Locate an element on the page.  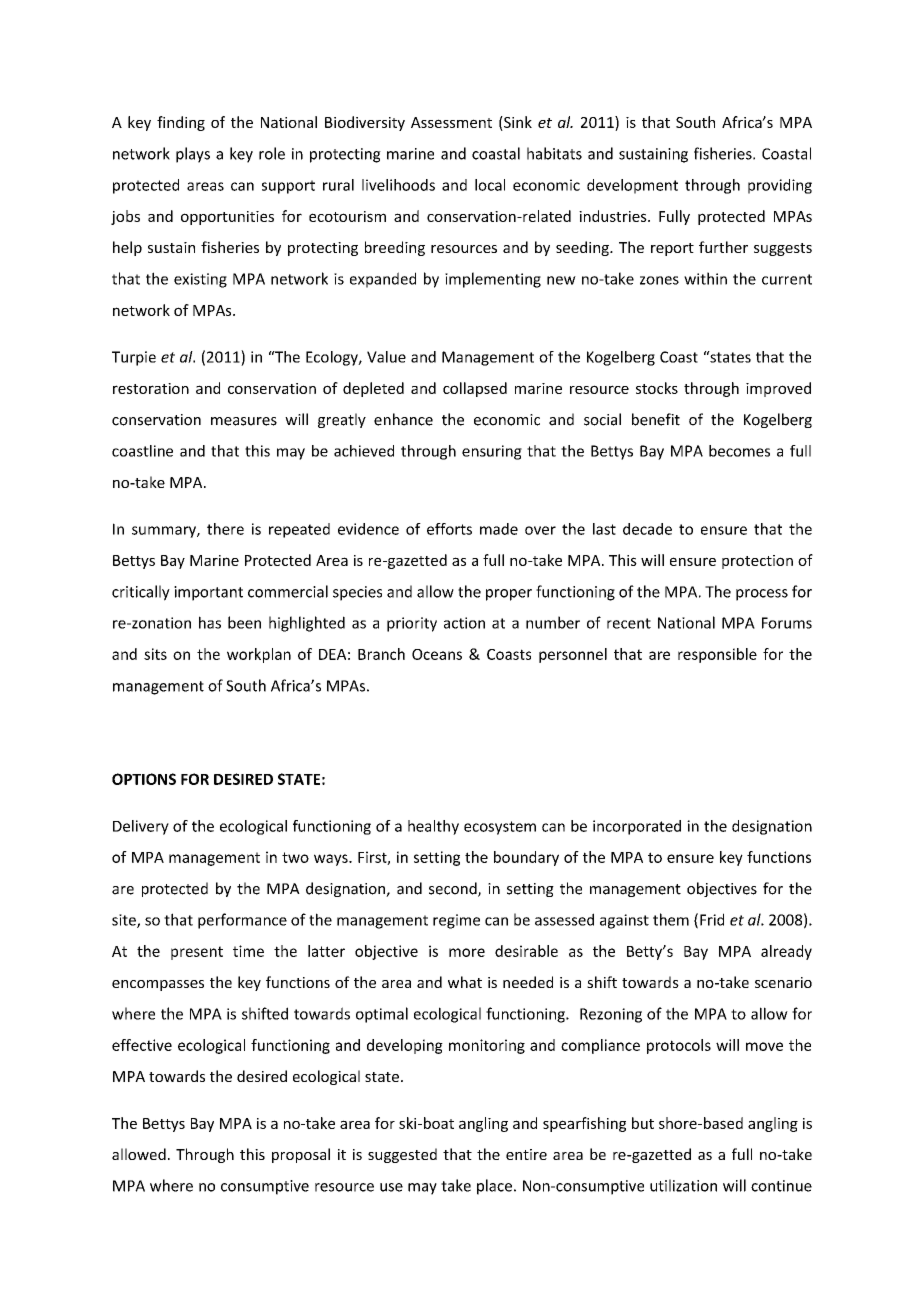
plays is located at coordinates (193, 155).
